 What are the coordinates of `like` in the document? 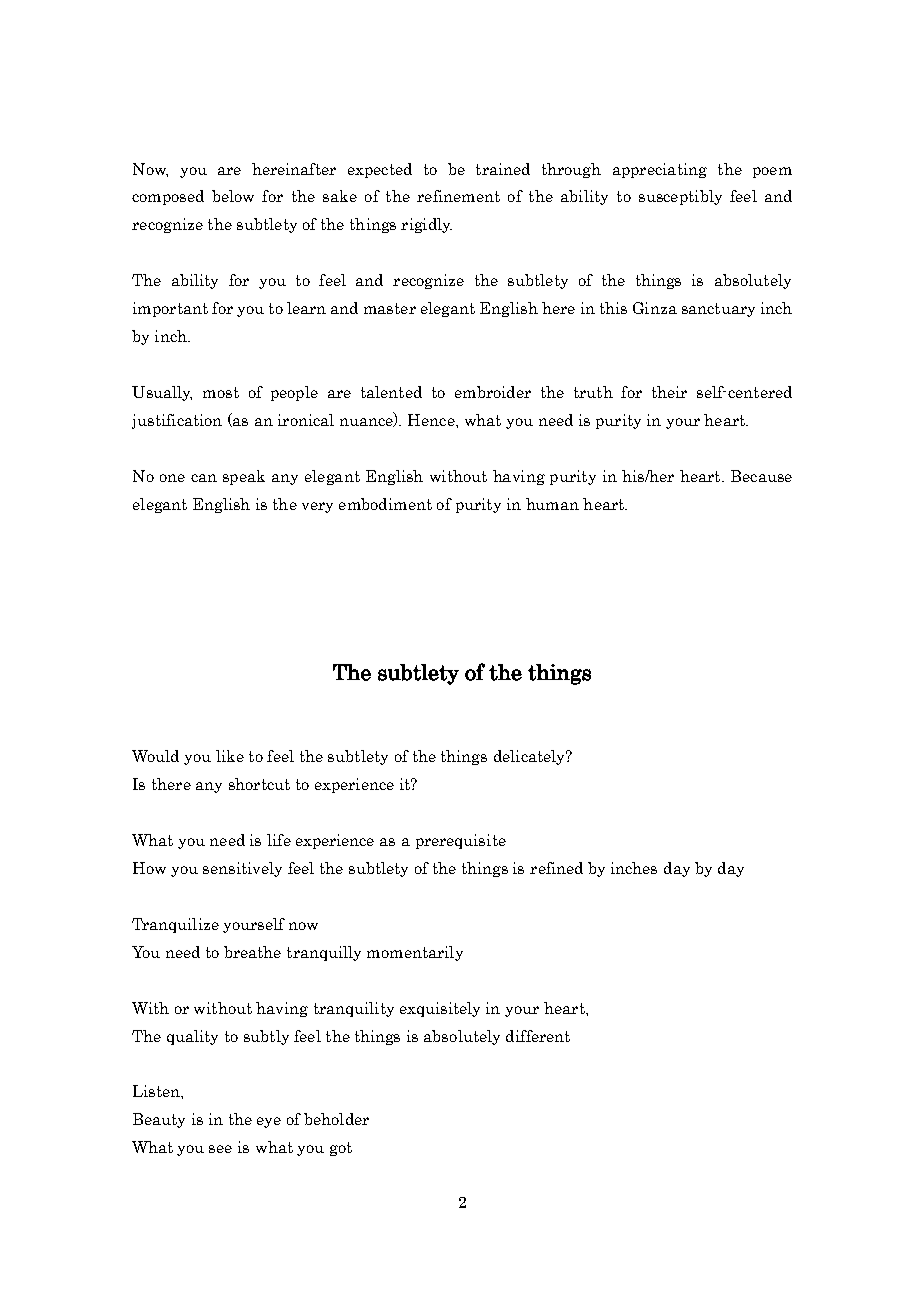 It's located at (230, 756).
